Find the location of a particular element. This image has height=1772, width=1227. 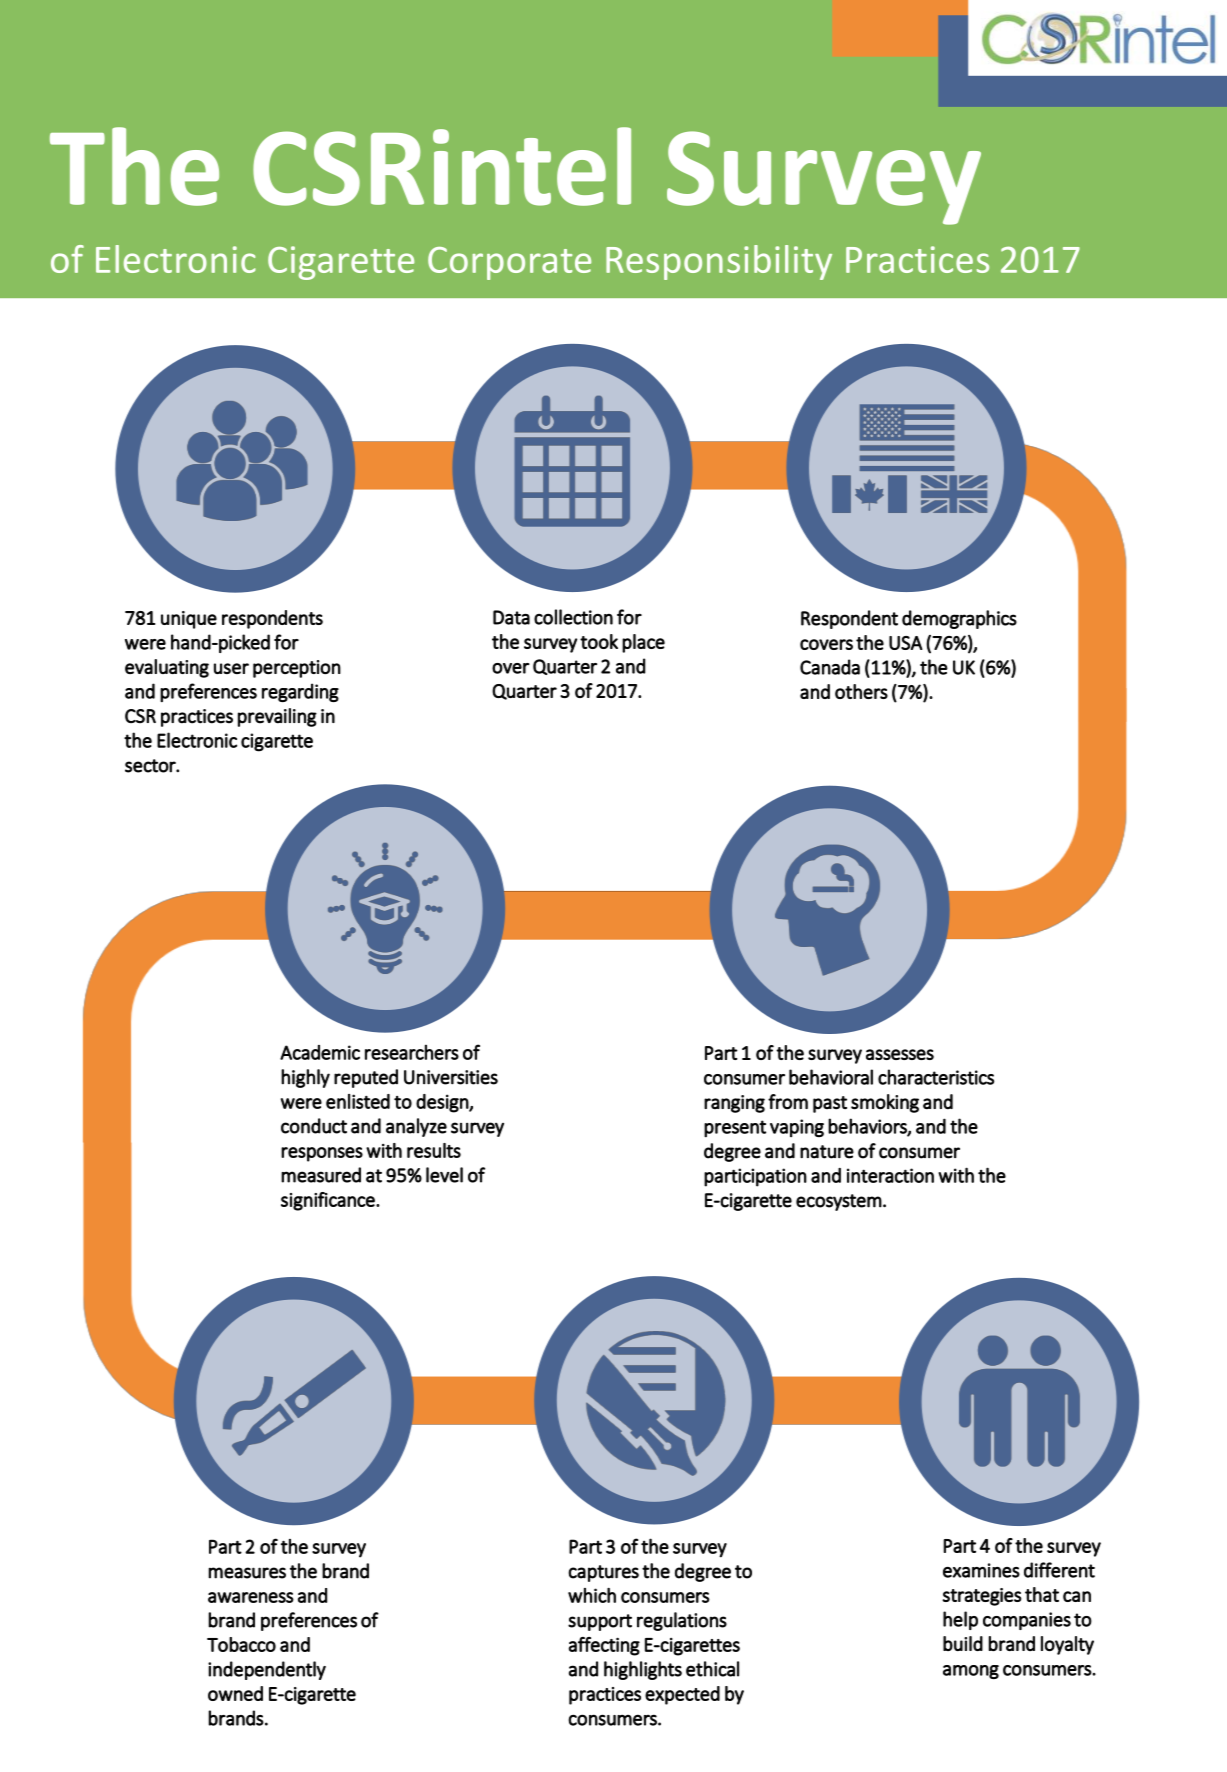

independently is located at coordinates (267, 1670).
